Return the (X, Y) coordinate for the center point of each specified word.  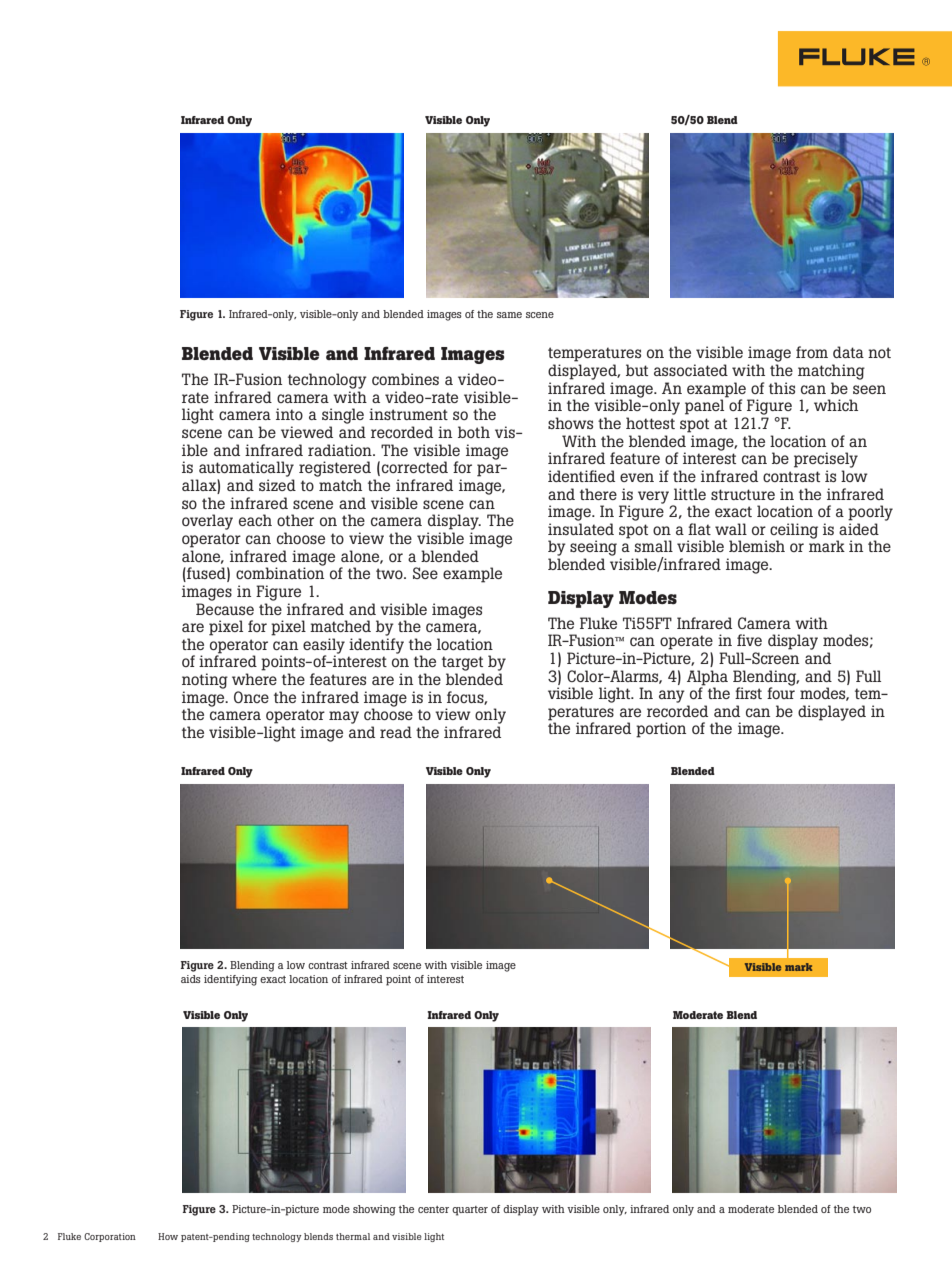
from (812, 352)
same (509, 315)
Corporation (110, 1237)
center (433, 1209)
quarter (470, 1211)
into (289, 414)
